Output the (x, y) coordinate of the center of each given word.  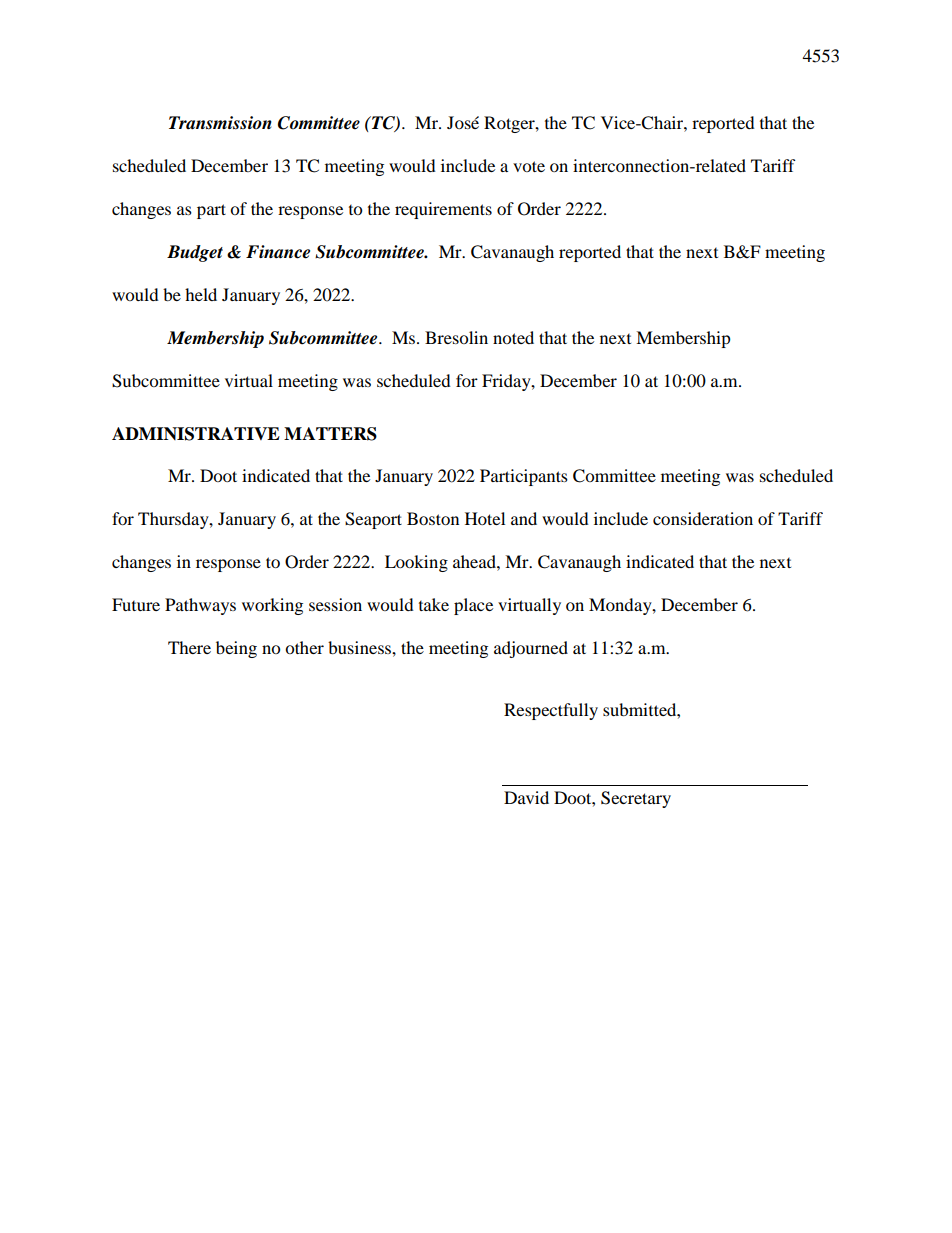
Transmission (220, 123)
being (236, 649)
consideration (703, 518)
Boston (433, 518)
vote (529, 166)
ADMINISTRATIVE (196, 434)
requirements (443, 210)
